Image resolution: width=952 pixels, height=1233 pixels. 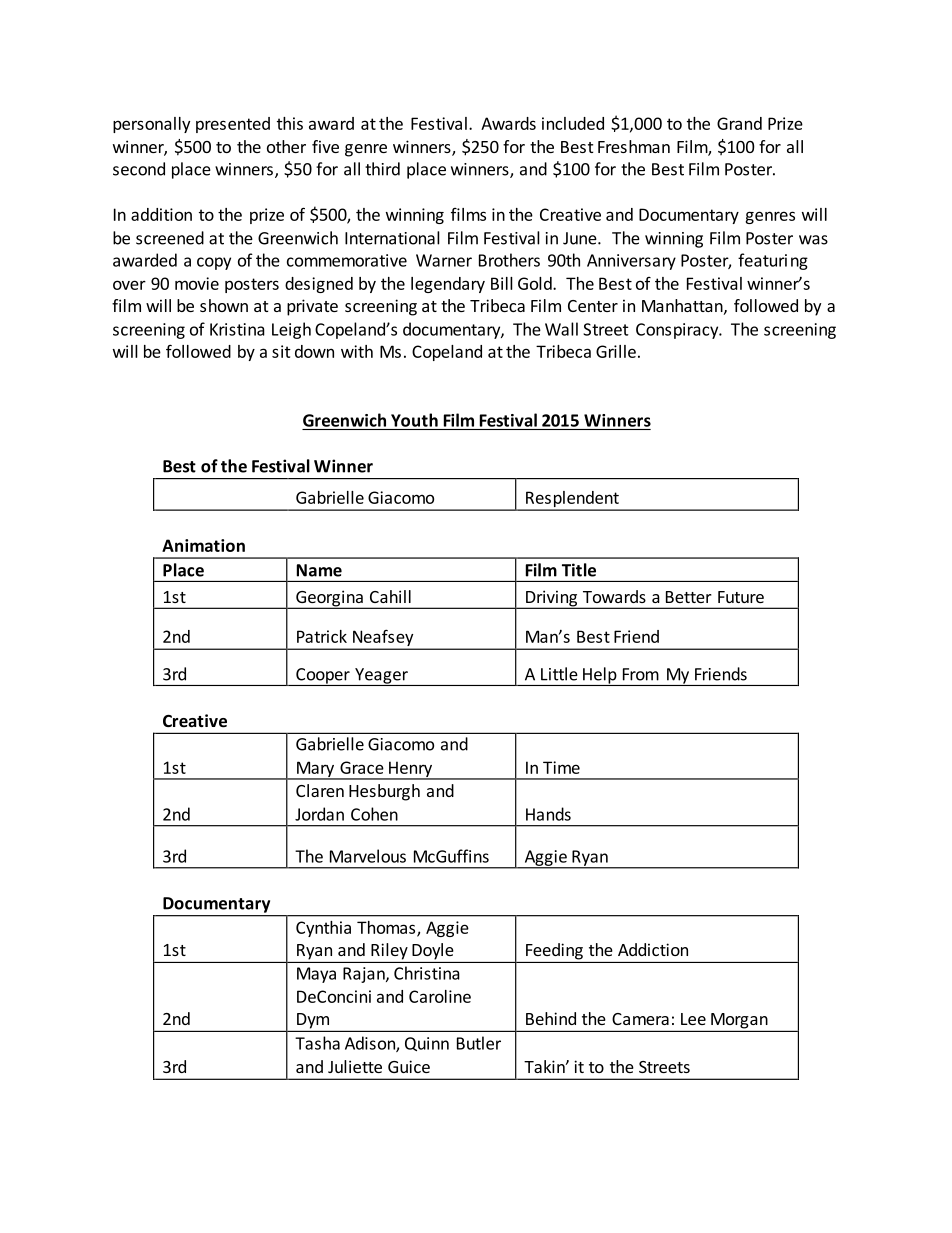 What do you see at coordinates (382, 169) in the screenshot?
I see `third` at bounding box center [382, 169].
